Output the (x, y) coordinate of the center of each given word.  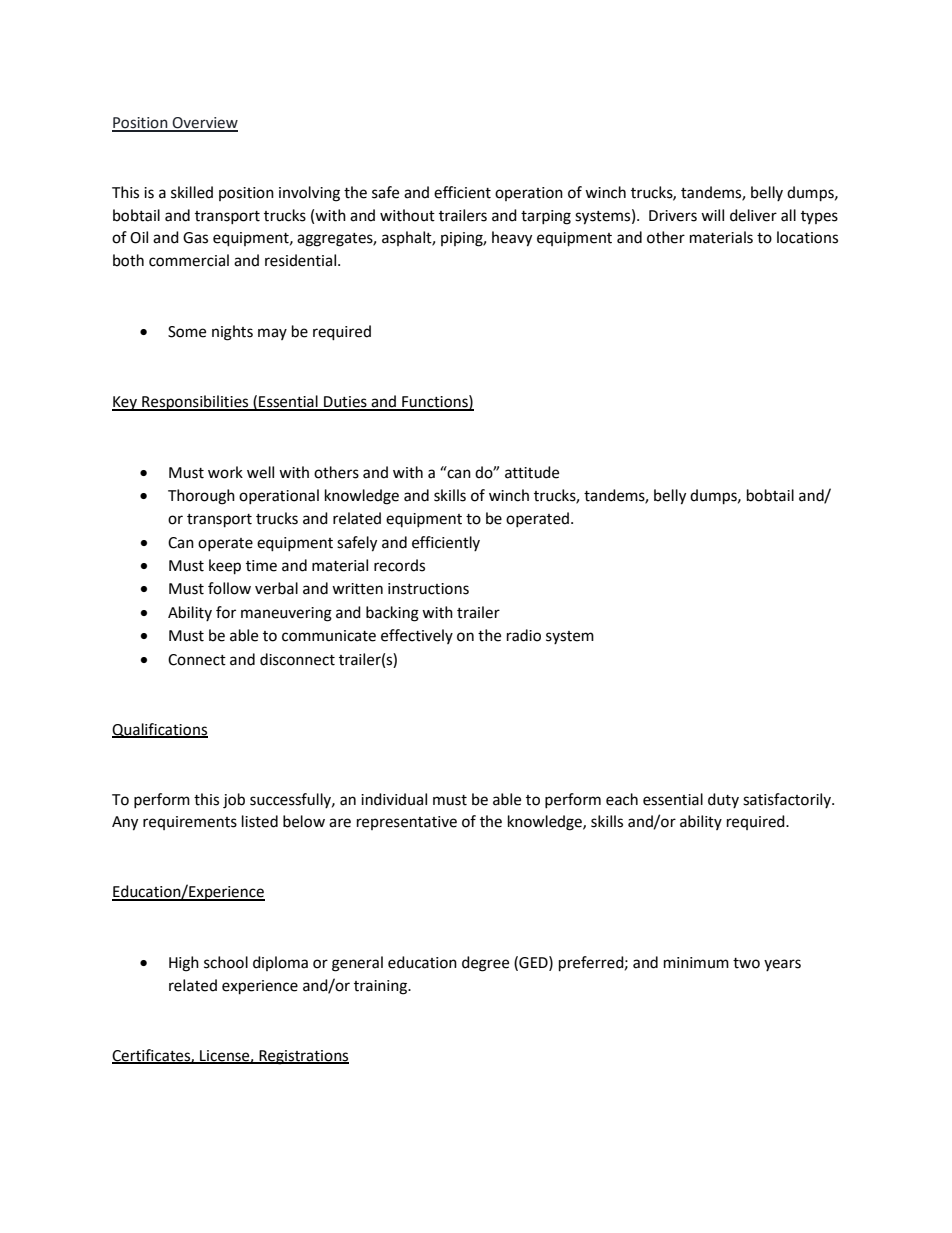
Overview (204, 124)
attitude (532, 472)
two (746, 963)
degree (485, 964)
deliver (753, 215)
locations (807, 237)
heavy (512, 239)
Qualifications (160, 730)
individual (394, 799)
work (225, 472)
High (184, 964)
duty (723, 800)
